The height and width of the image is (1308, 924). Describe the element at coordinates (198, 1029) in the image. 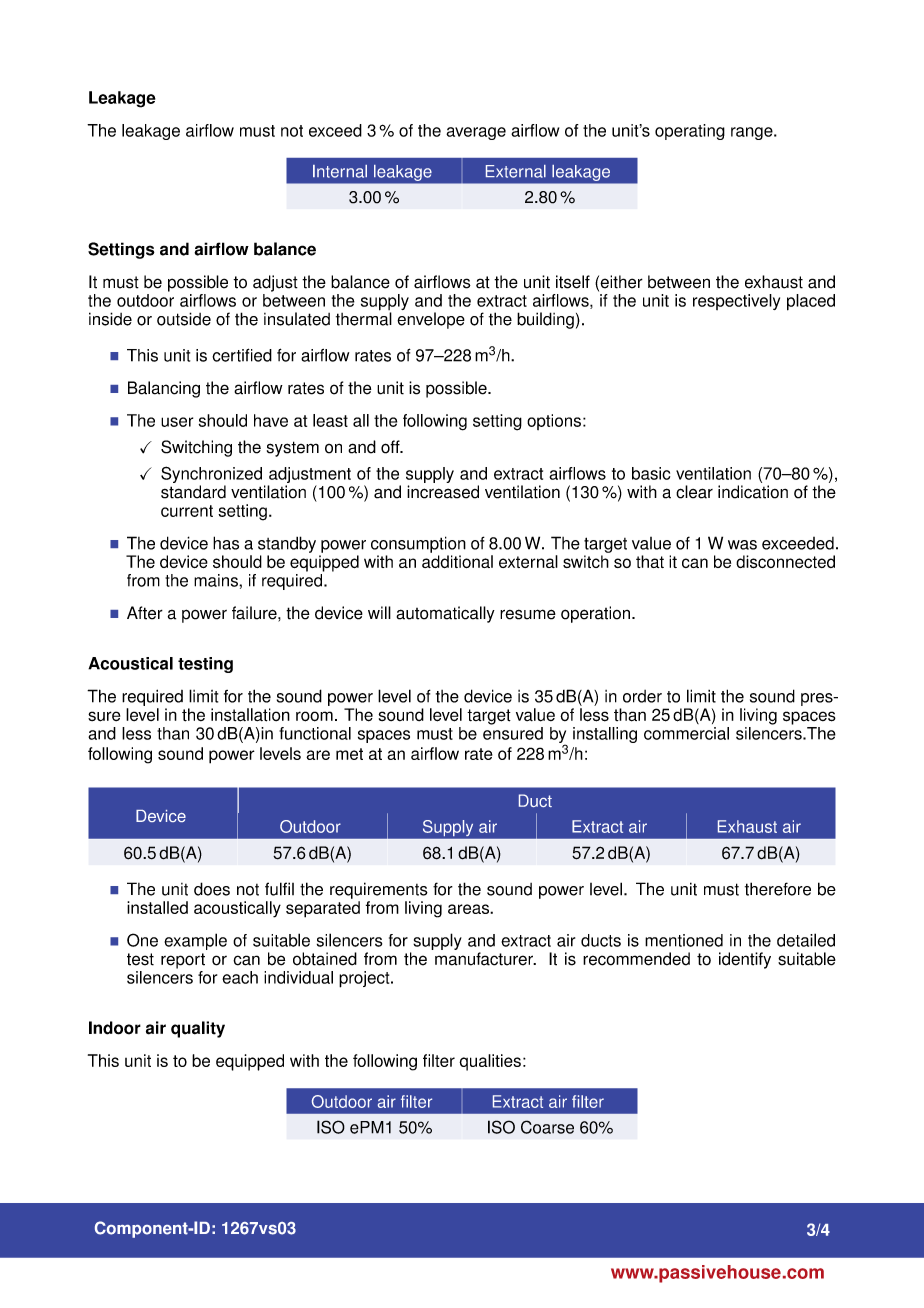

I see `quality` at that location.
